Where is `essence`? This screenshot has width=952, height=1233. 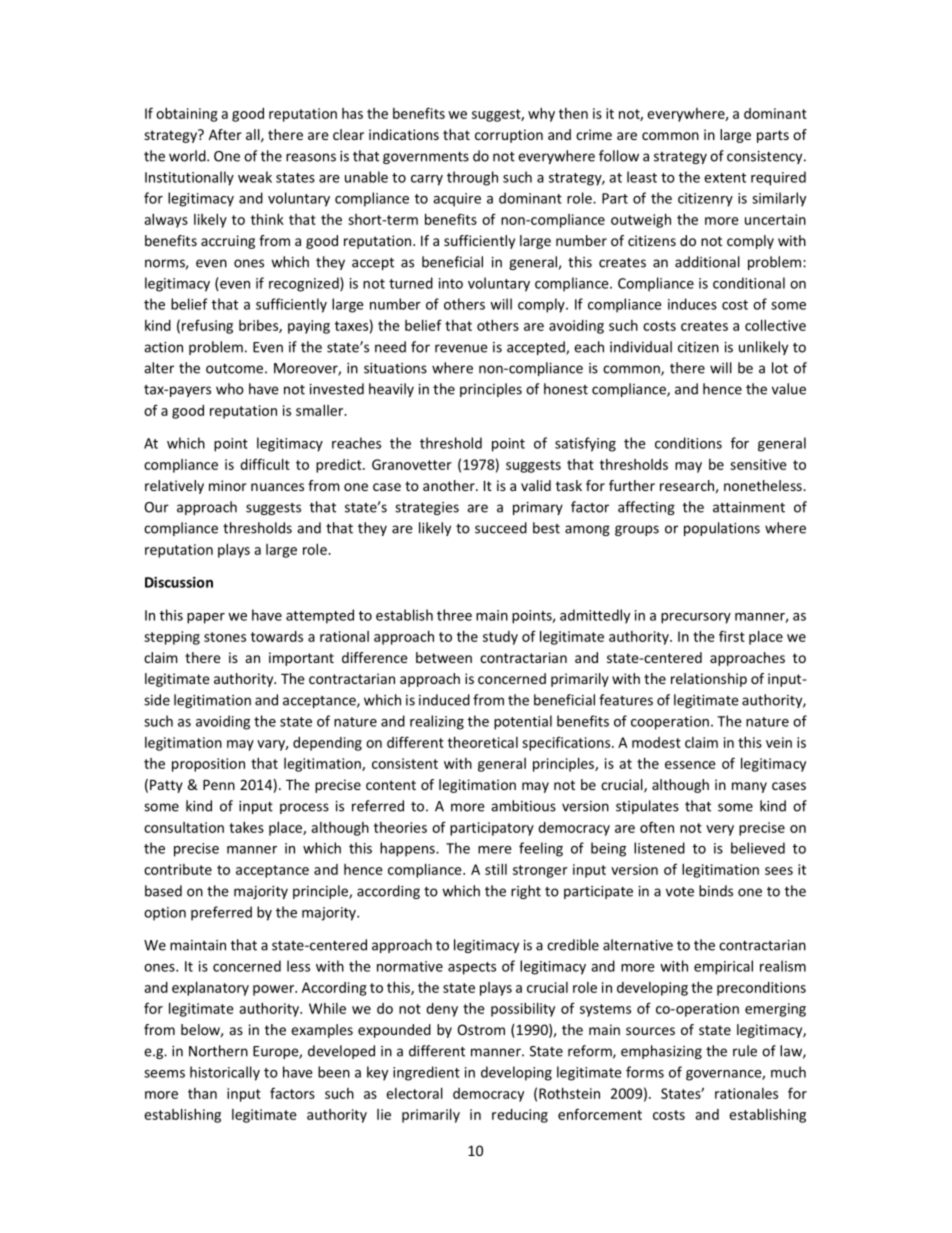 essence is located at coordinates (690, 765).
